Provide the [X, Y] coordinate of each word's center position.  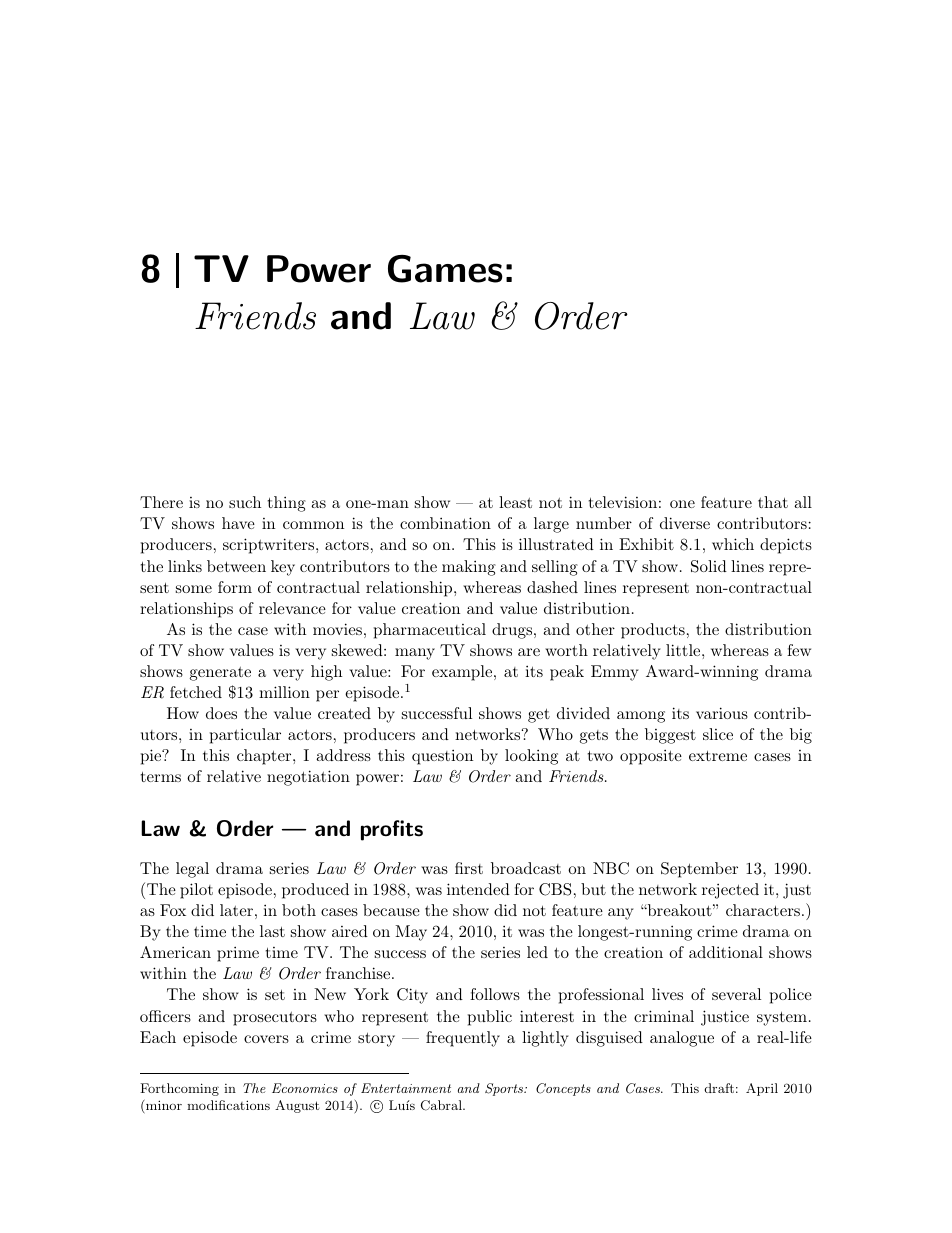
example [462, 673]
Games [445, 269]
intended [478, 889]
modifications [228, 1105]
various [722, 713]
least [515, 502]
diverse [685, 523]
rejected [730, 891]
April [762, 1089]
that [773, 502]
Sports [505, 1089]
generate [220, 674]
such [245, 502]
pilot [196, 891]
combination [445, 523]
